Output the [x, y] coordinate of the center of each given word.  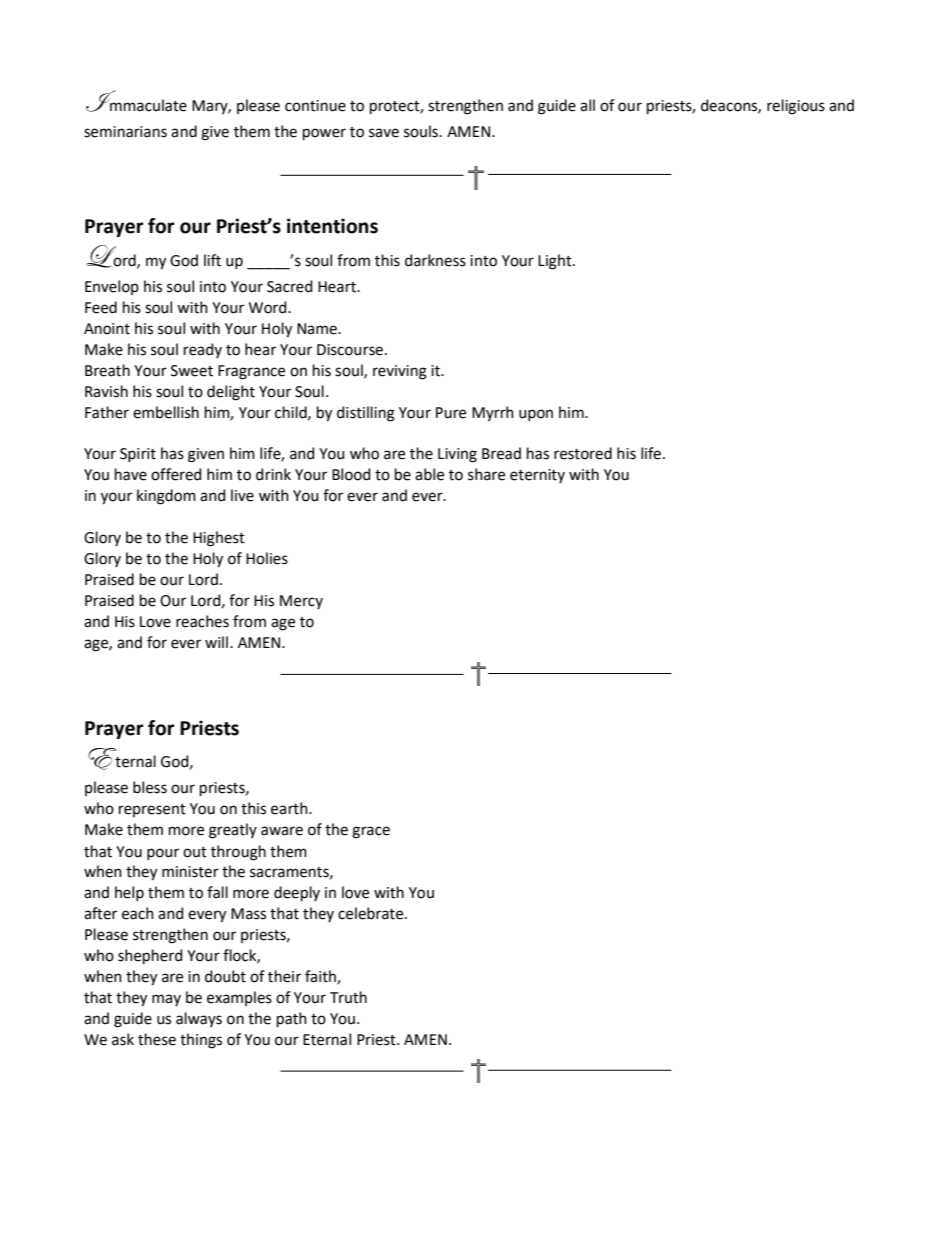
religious [796, 107]
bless [150, 787]
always [199, 1019]
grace [371, 832]
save [384, 133]
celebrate [372, 913]
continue [315, 106]
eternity [537, 476]
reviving [400, 372]
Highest [219, 539]
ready [203, 350]
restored [583, 453]
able [429, 474]
